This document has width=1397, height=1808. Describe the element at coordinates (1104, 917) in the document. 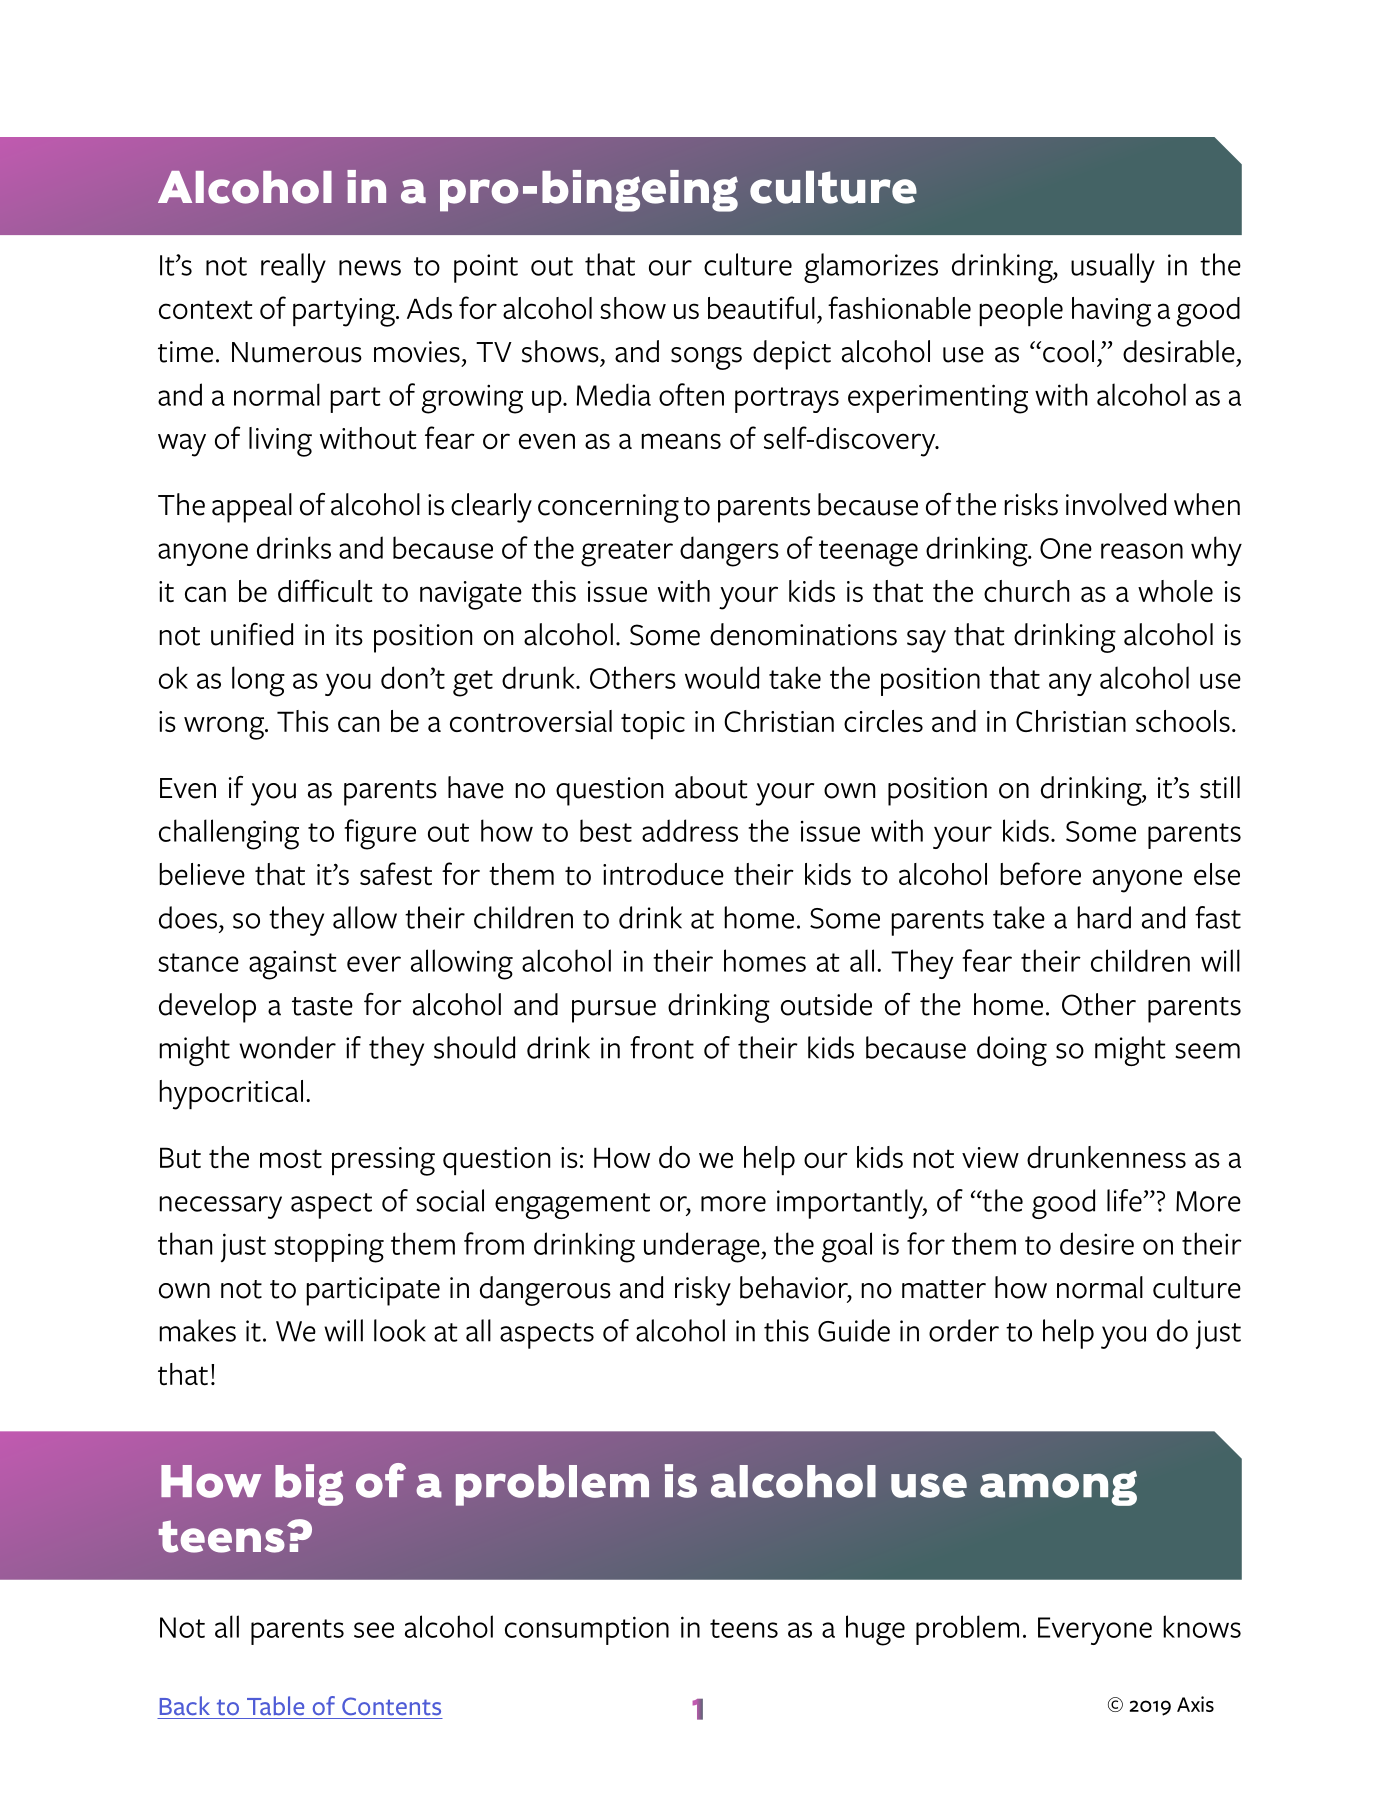

I see `hard` at that location.
